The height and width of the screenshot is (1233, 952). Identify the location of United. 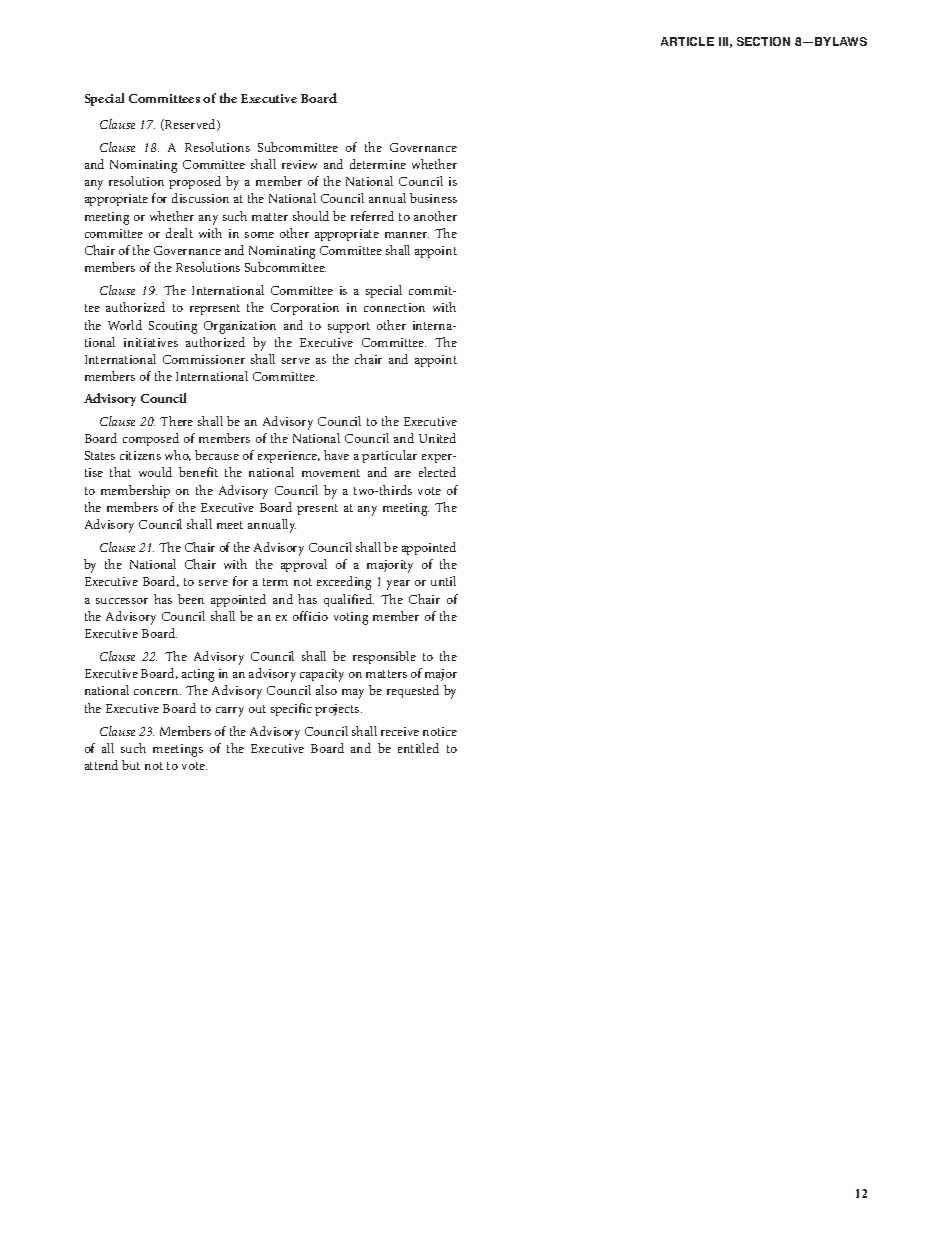
(437, 438).
